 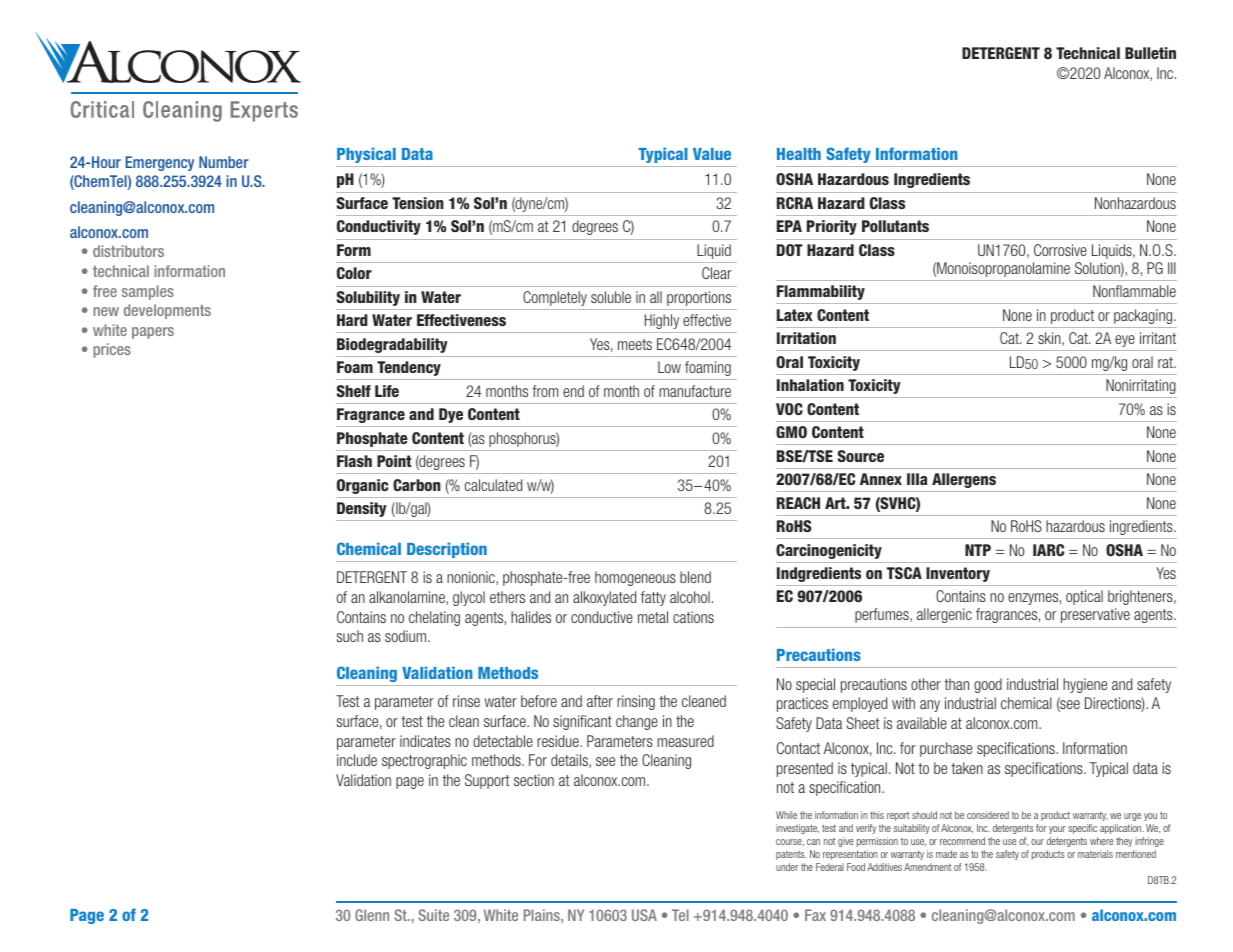 I want to click on meets, so click(x=635, y=344).
